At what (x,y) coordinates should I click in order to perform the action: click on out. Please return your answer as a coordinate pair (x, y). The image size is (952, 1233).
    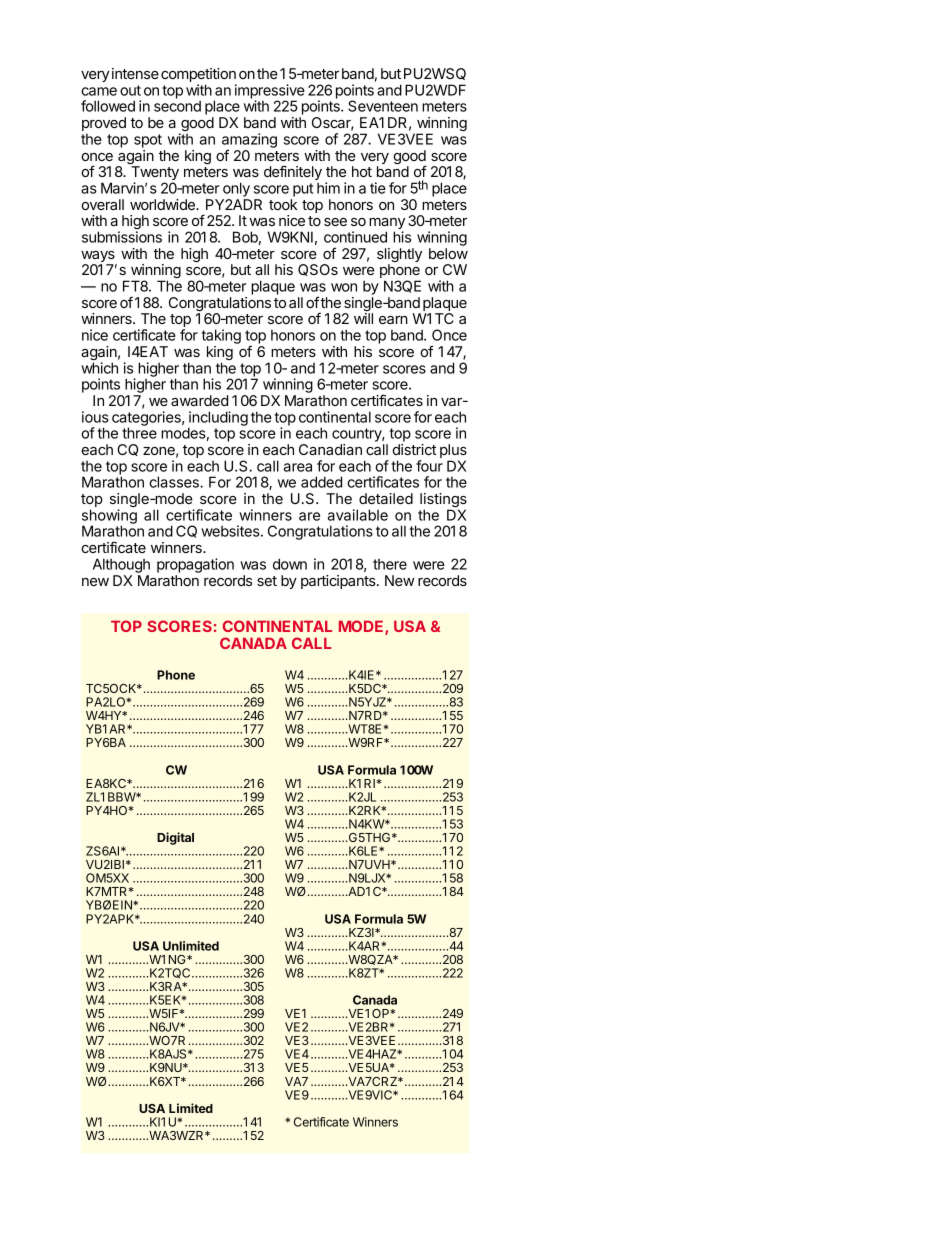
    Looking at the image, I should click on (130, 90).
